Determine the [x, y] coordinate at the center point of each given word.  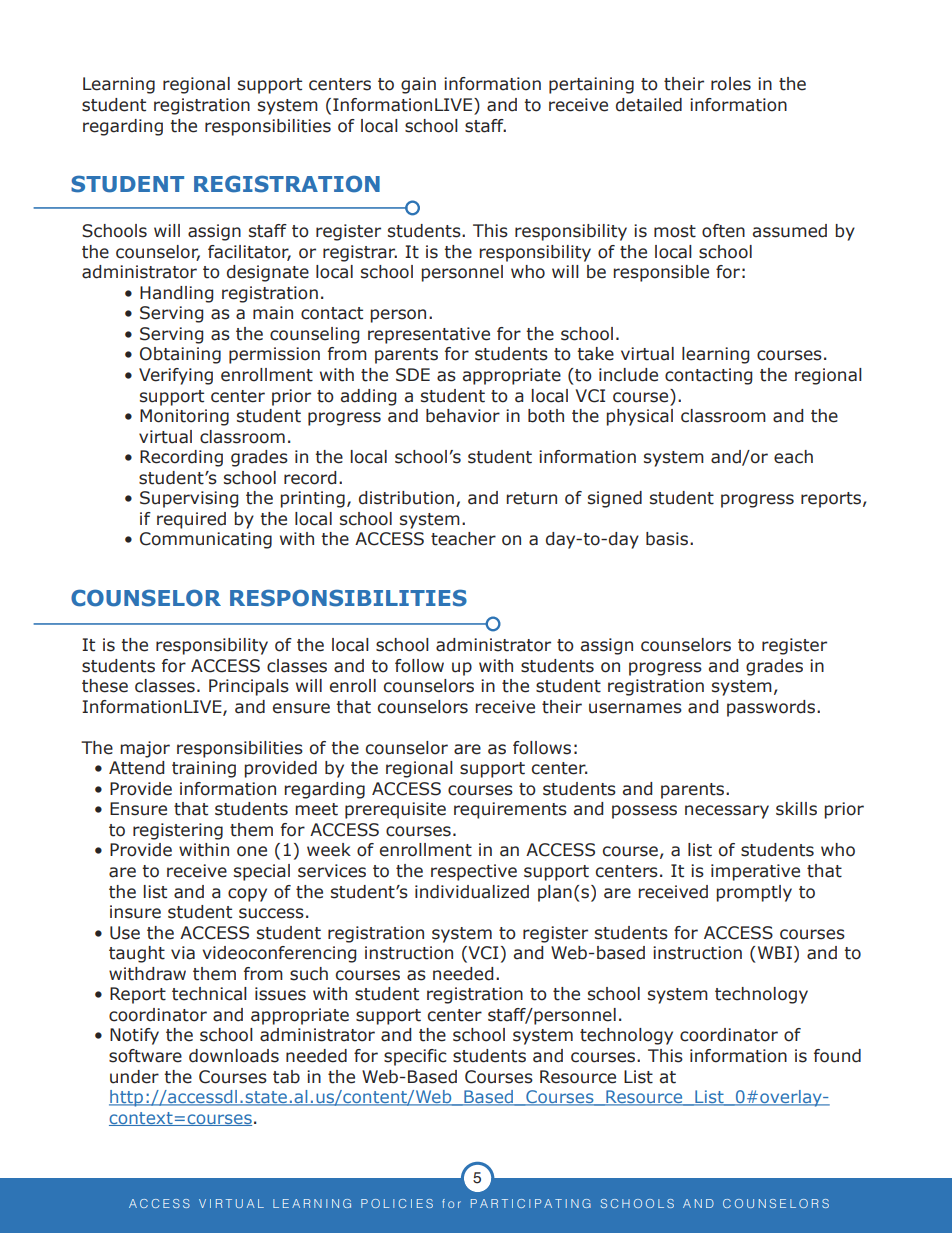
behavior [463, 416]
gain [418, 85]
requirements [510, 810]
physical [639, 417]
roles [731, 84]
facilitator [249, 252]
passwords [772, 708]
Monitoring [184, 417]
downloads [234, 1056]
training [204, 769]
